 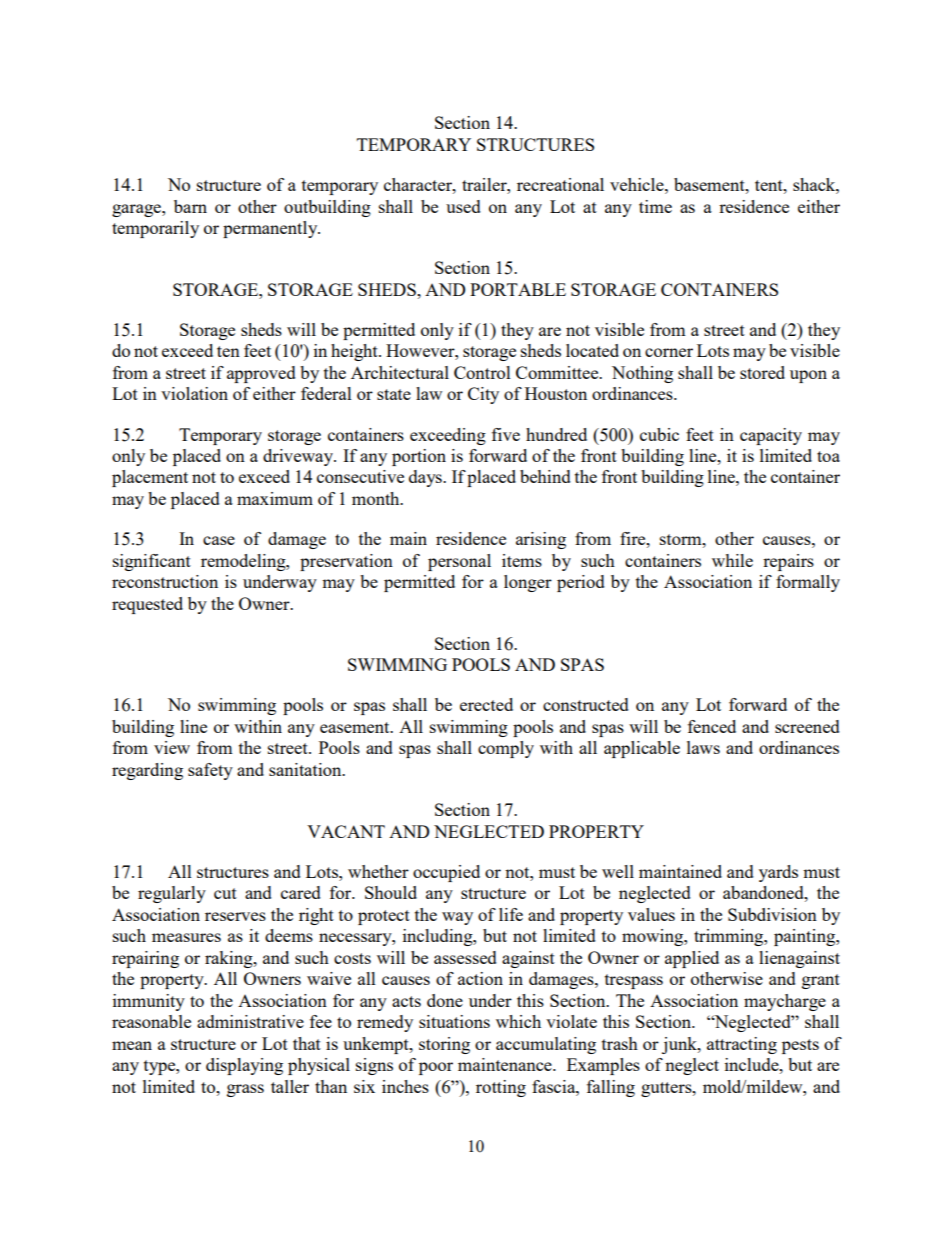 What do you see at coordinates (436, 1068) in the screenshot?
I see `poor` at bounding box center [436, 1068].
